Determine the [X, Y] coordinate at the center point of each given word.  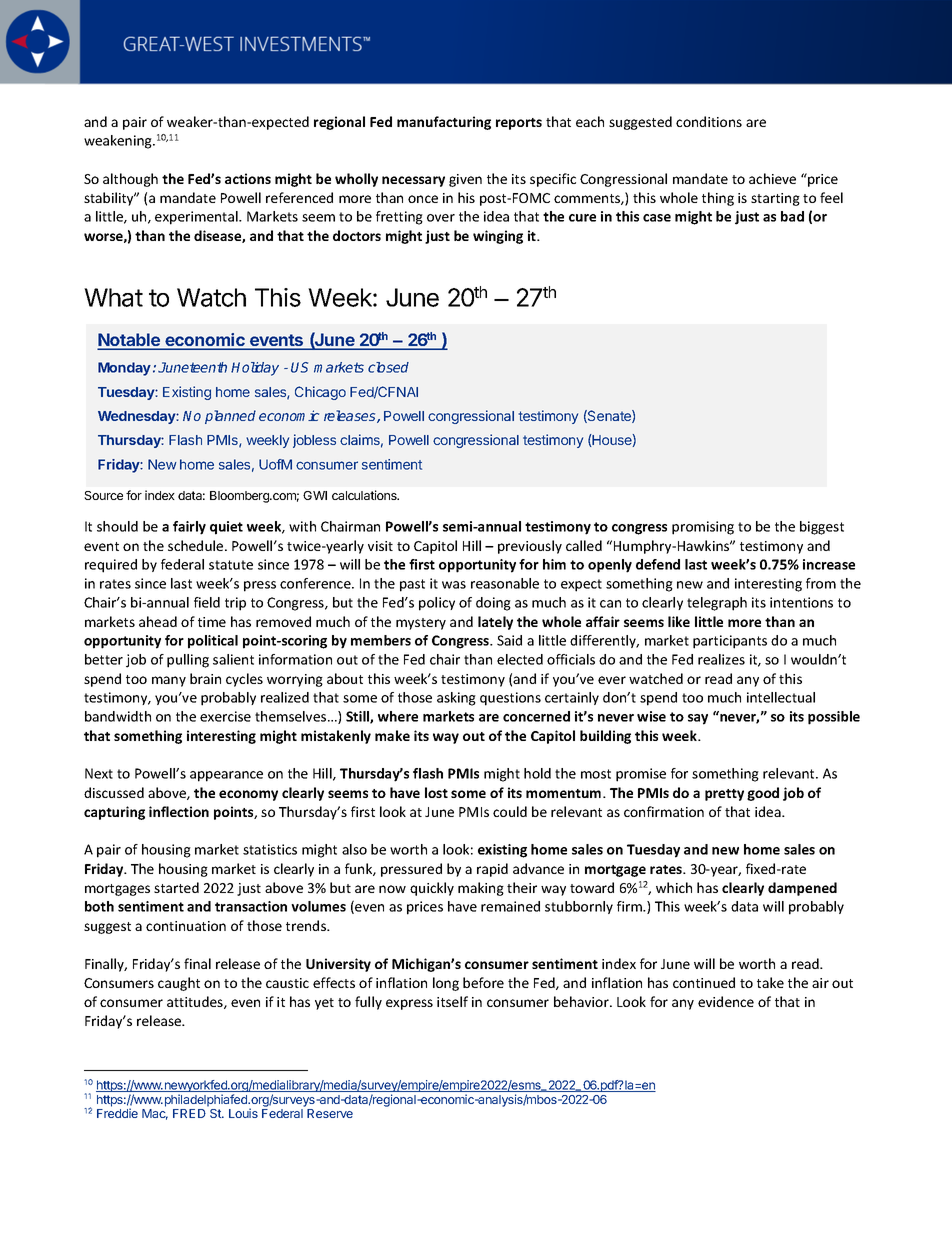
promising [703, 528]
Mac [155, 1114]
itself [452, 1001]
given [465, 180]
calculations [365, 495]
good [763, 794]
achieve [772, 178]
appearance [226, 776]
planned [230, 417]
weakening [119, 142]
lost [436, 792]
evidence [726, 1001]
